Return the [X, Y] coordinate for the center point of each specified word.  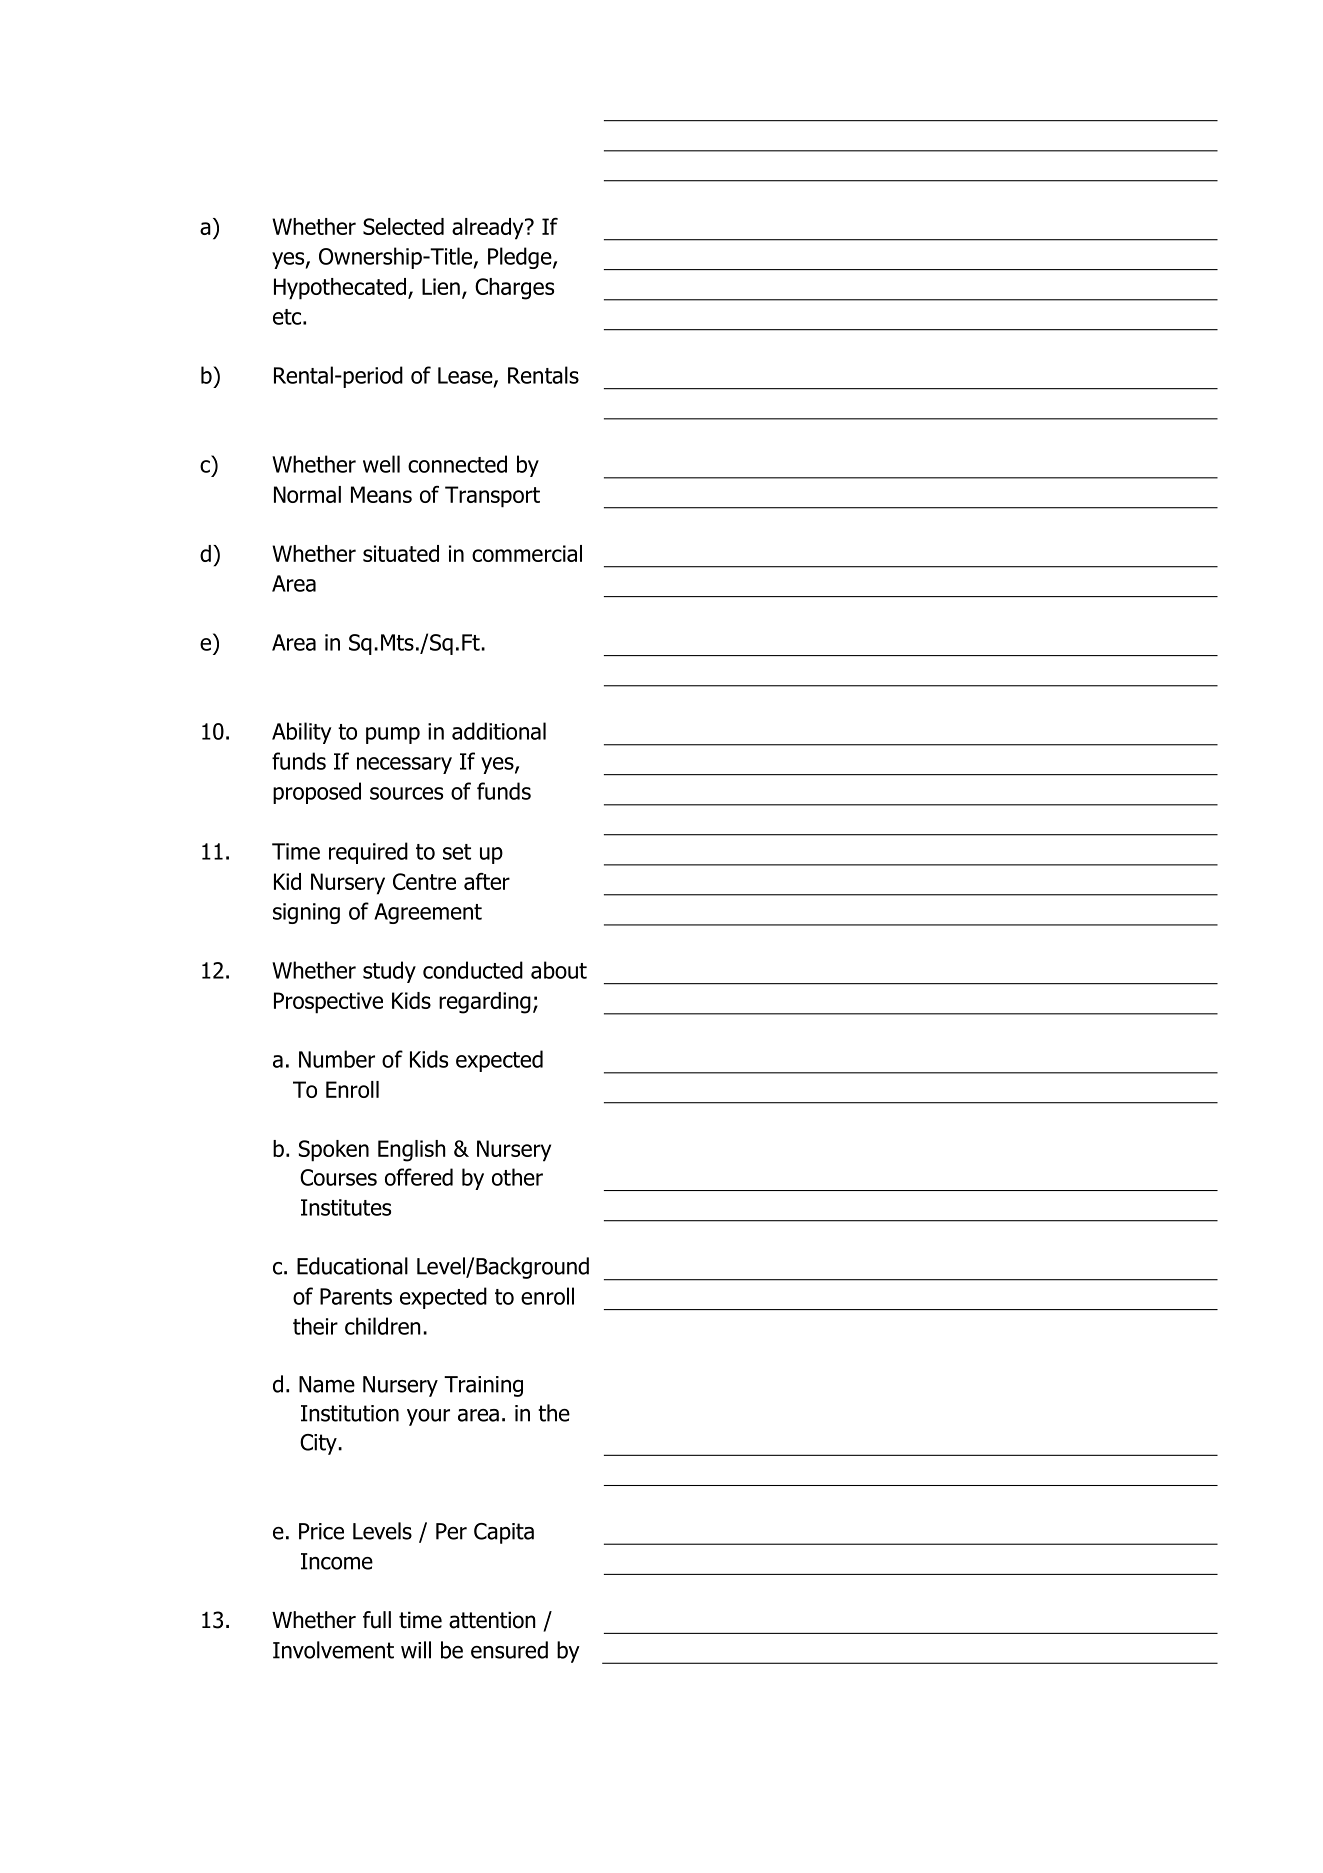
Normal [307, 494]
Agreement [428, 913]
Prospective [328, 1003]
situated [401, 553]
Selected [403, 226]
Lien [441, 286]
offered [419, 1177]
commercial [527, 553]
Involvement [333, 1650]
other [517, 1177]
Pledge [521, 258]
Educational [352, 1266]
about [559, 970]
